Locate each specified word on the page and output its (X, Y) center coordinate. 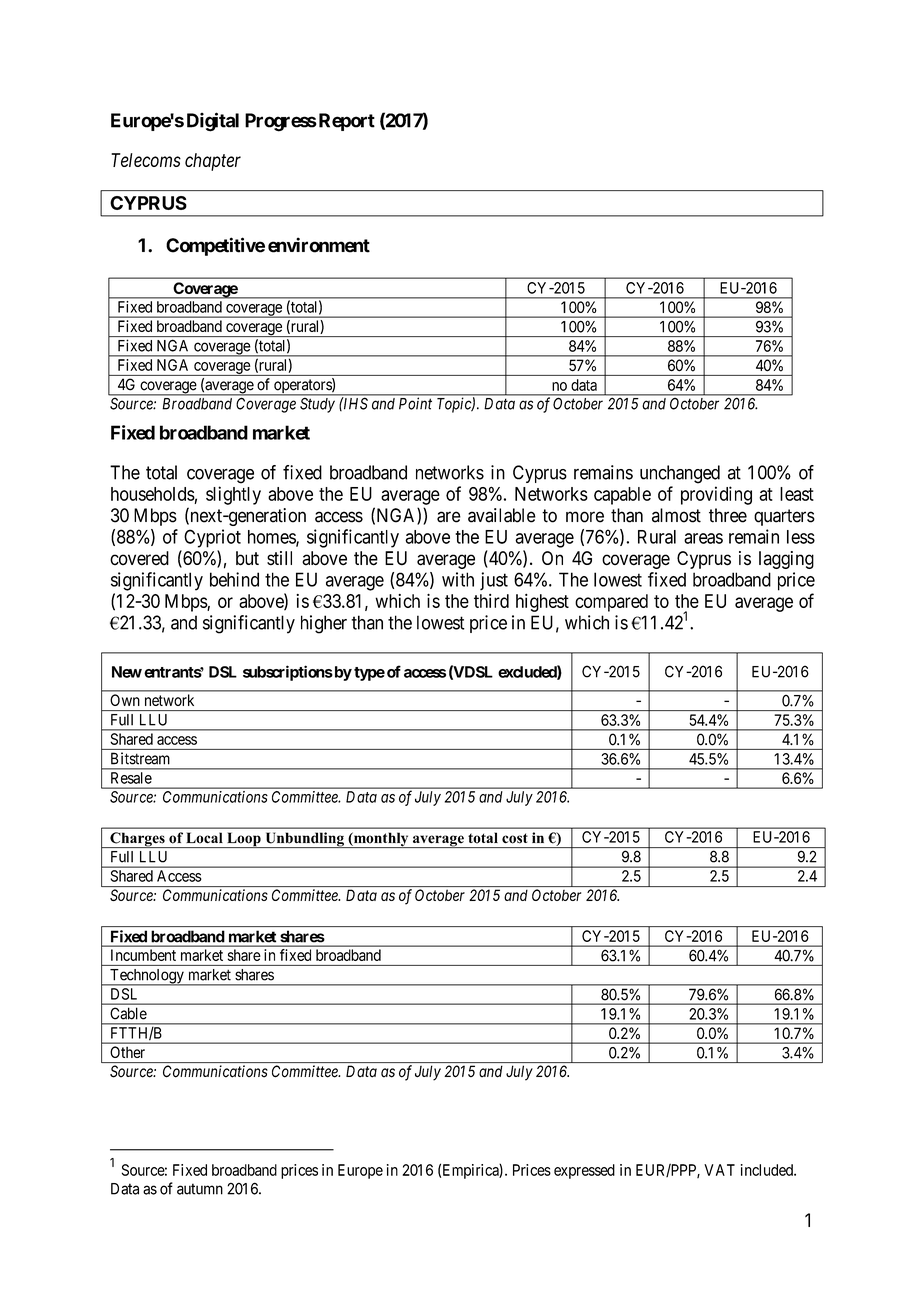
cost (515, 838)
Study (317, 405)
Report (345, 122)
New (127, 672)
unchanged (680, 474)
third (491, 601)
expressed (584, 1171)
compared (611, 603)
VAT (719, 1170)
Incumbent (143, 955)
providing (716, 495)
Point (415, 403)
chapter (213, 162)
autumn (200, 1189)
